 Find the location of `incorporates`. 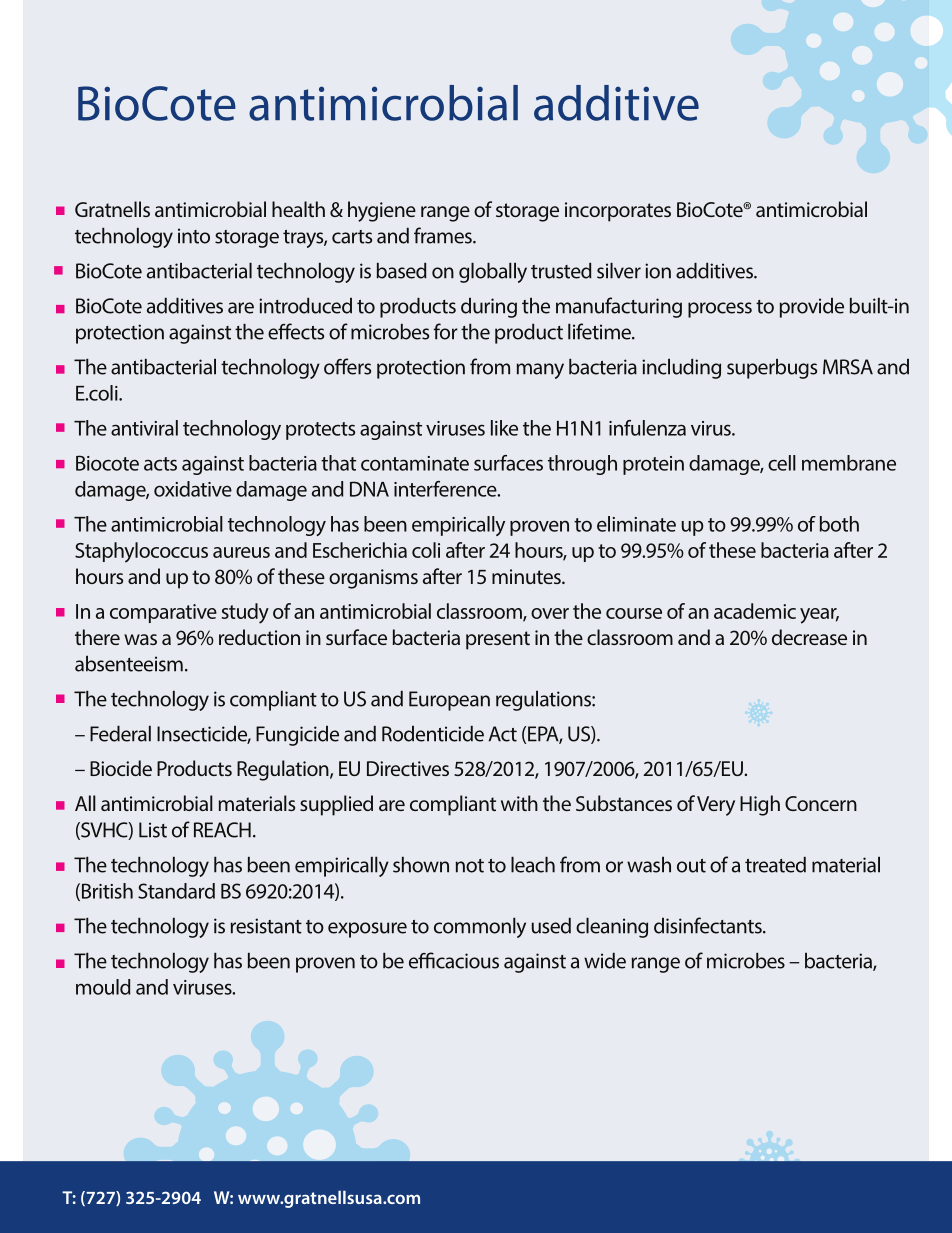

incorporates is located at coordinates (618, 212).
